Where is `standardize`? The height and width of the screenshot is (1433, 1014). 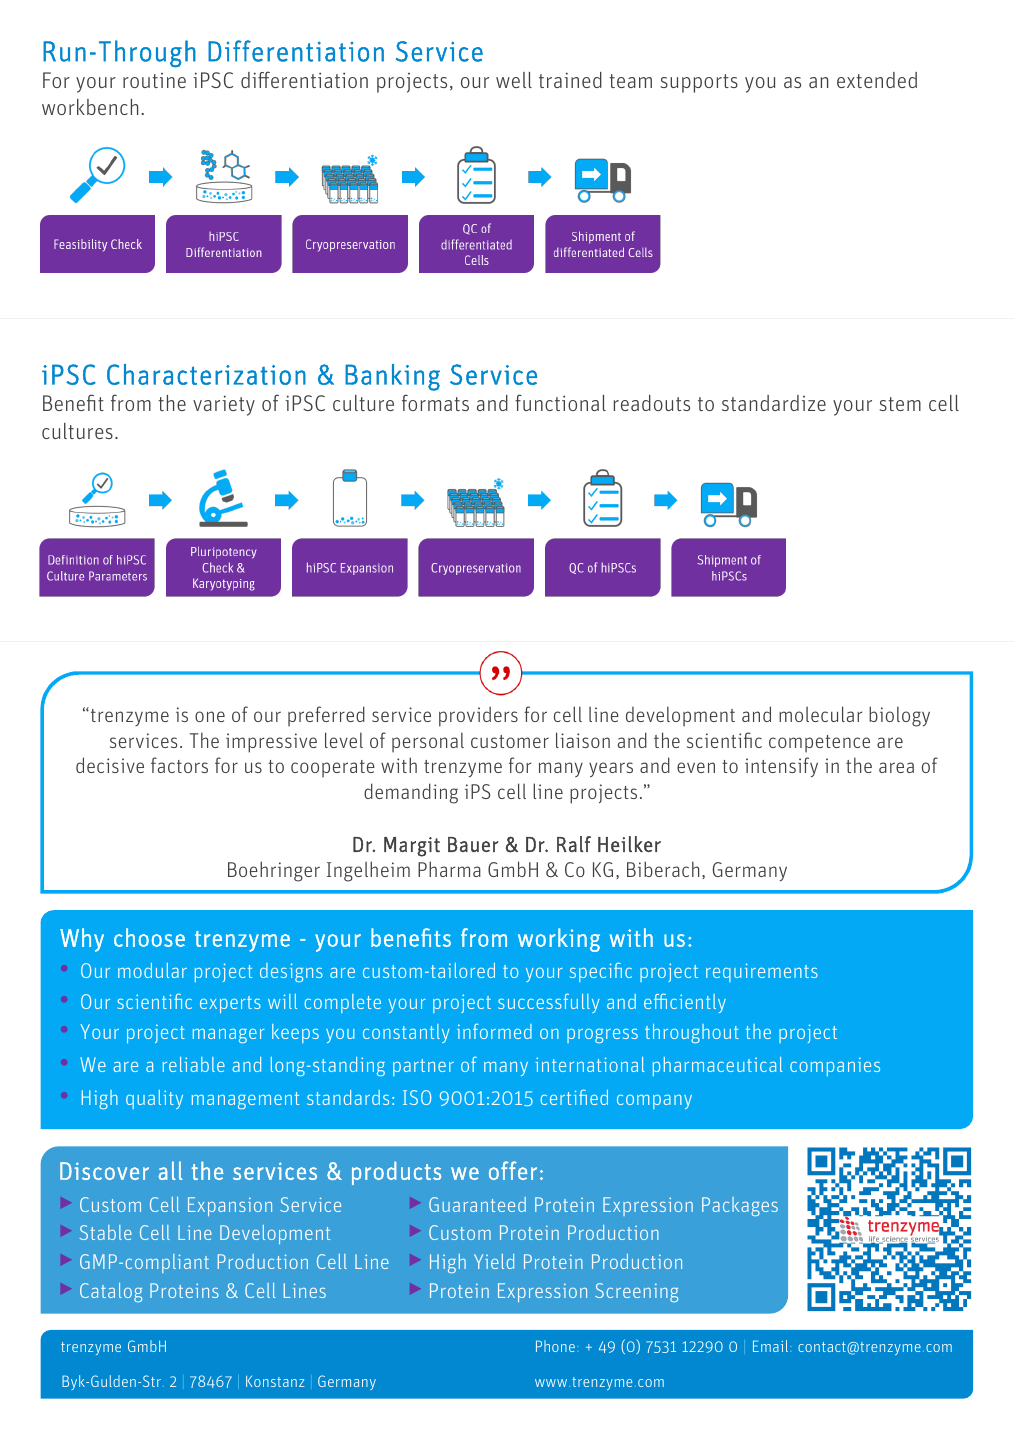 standardize is located at coordinates (774, 403).
